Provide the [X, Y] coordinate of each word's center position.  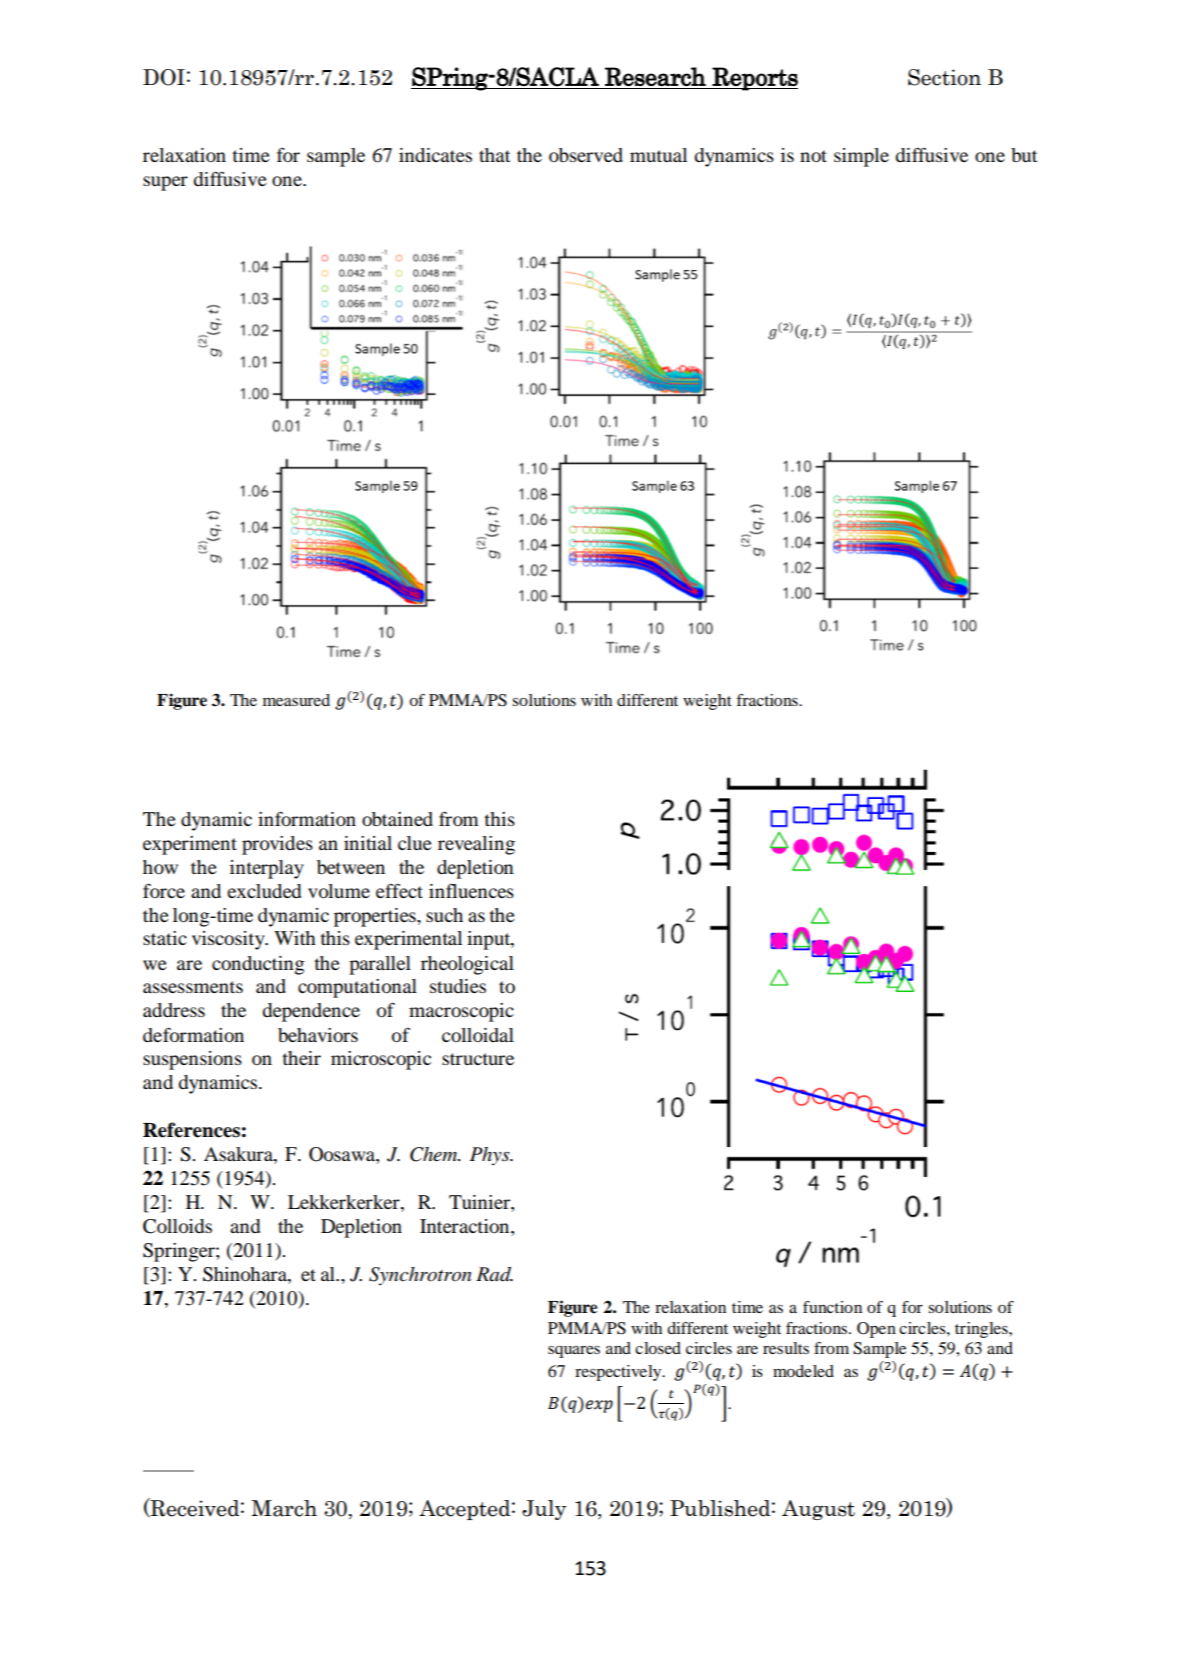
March [284, 1508]
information [307, 818]
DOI [164, 77]
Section [944, 77]
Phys [491, 1156]
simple [861, 157]
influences [471, 890]
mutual [658, 155]
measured [296, 700]
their [302, 1058]
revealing [476, 845]
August [818, 1510]
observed [586, 155]
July [544, 1510]
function [832, 1307]
